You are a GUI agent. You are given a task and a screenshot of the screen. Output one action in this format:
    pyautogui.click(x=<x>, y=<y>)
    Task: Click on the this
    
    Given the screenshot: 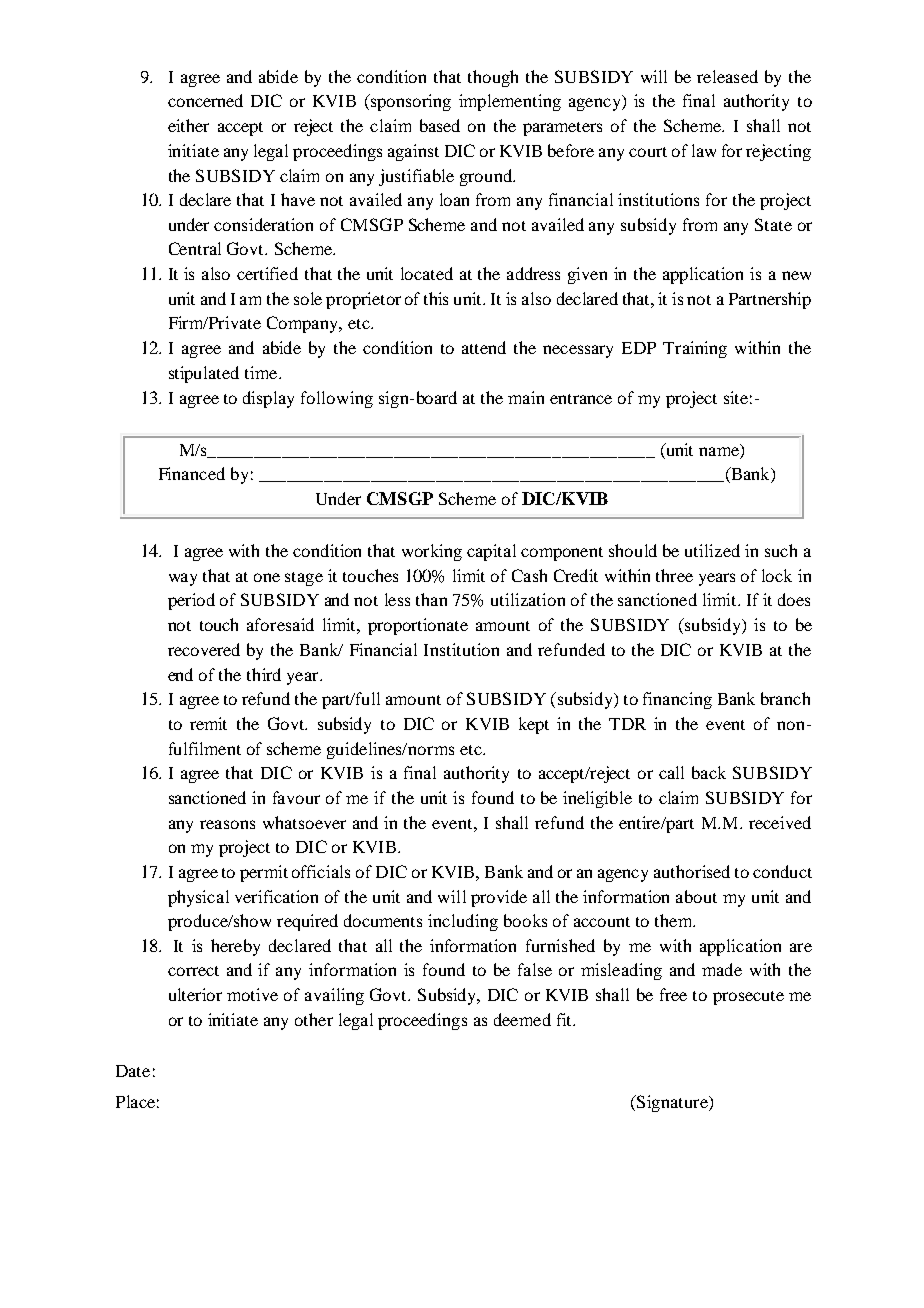 What is the action you would take?
    pyautogui.click(x=436, y=298)
